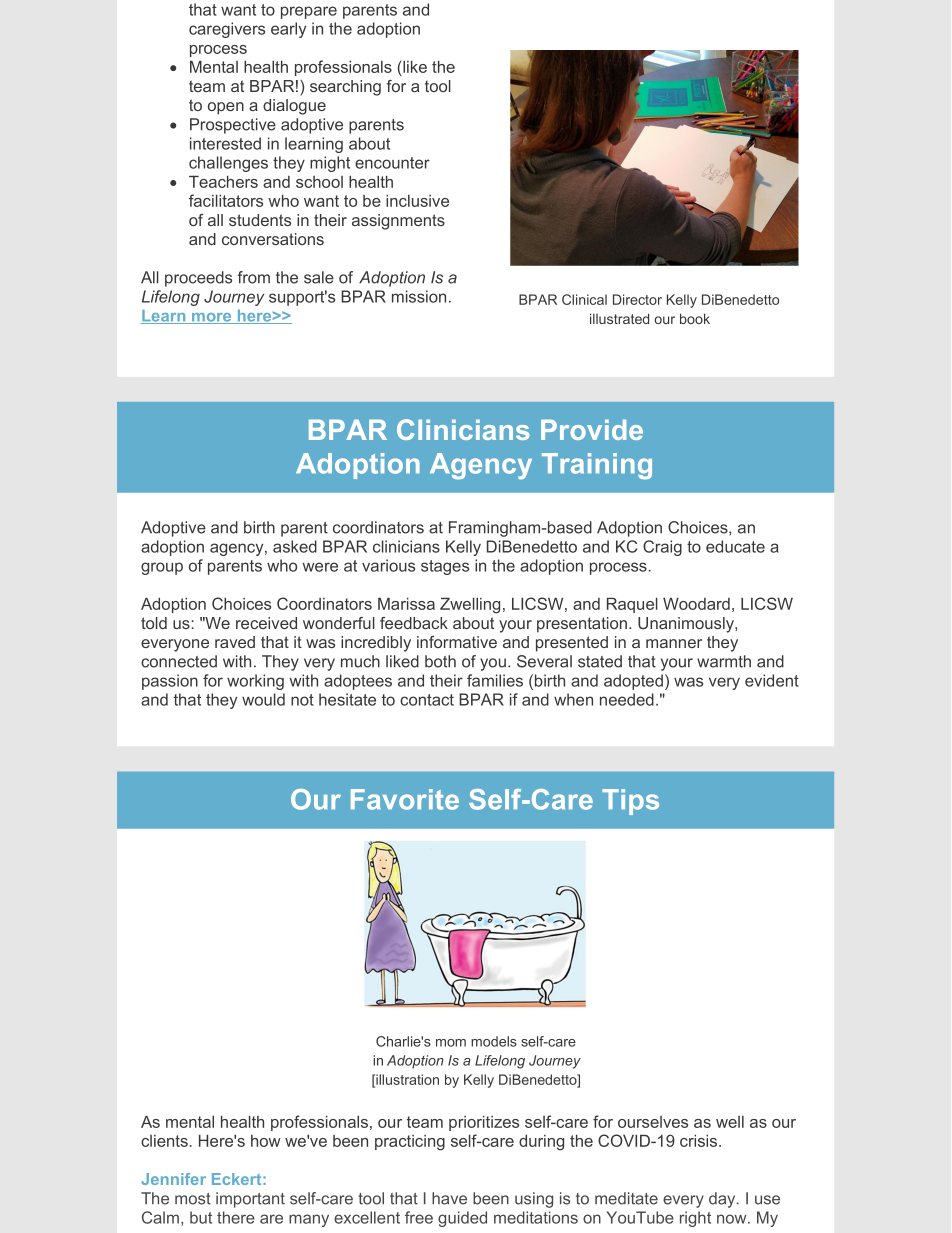  What do you see at coordinates (250, 1200) in the screenshot?
I see `important` at bounding box center [250, 1200].
